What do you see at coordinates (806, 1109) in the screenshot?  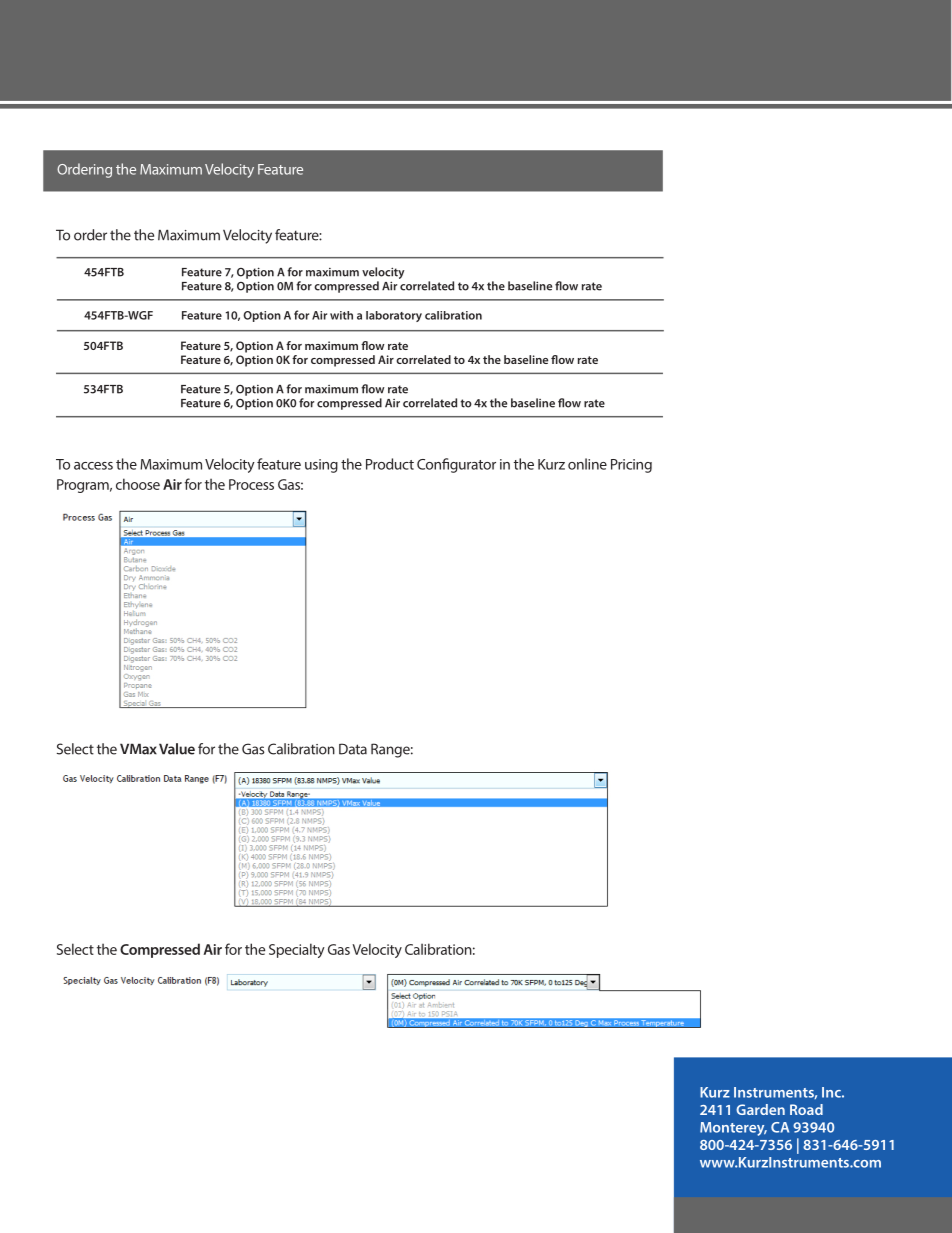 I see `Road` at bounding box center [806, 1109].
